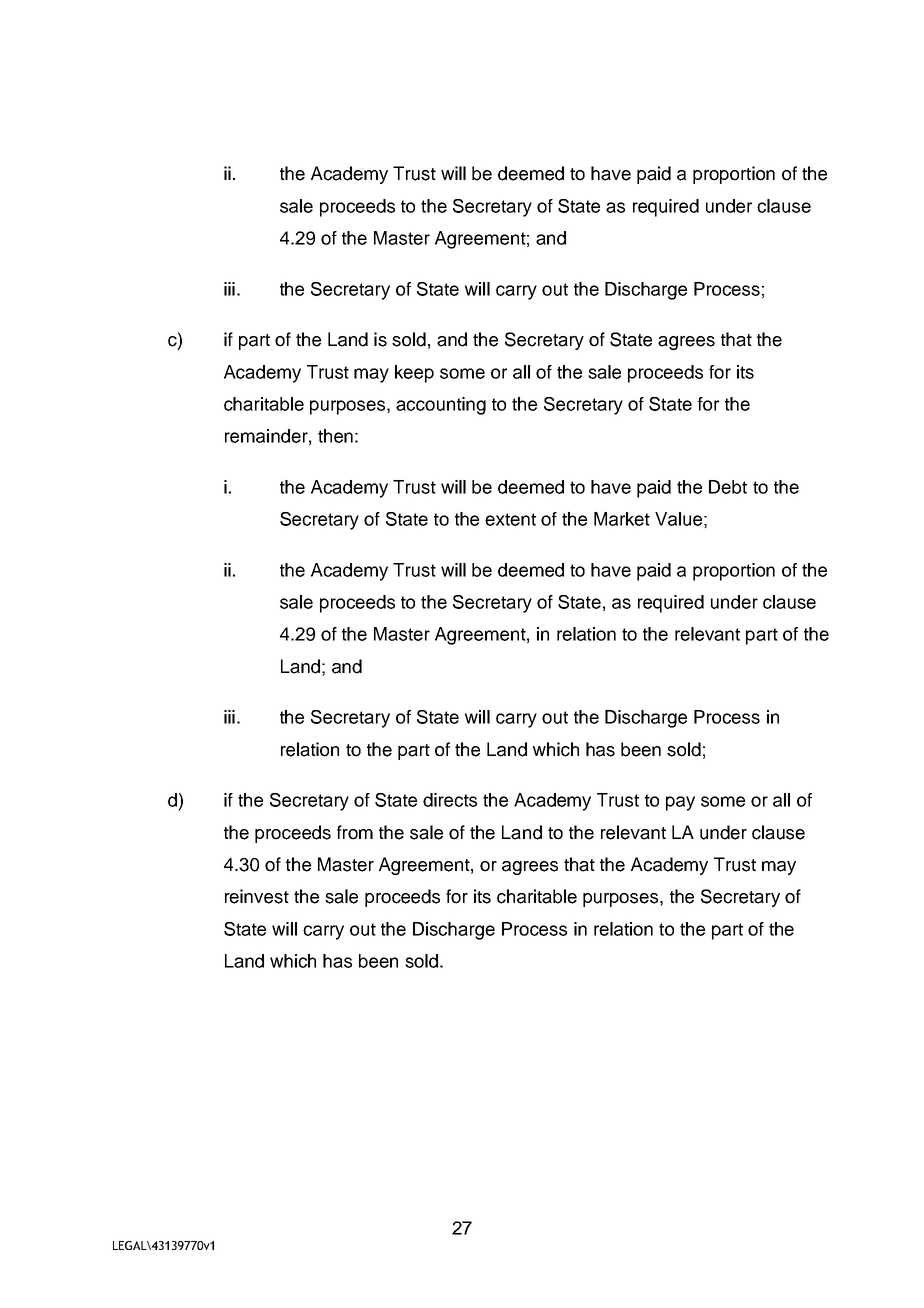 This screenshot has width=924, height=1308. What do you see at coordinates (257, 896) in the screenshot?
I see `reinvest` at bounding box center [257, 896].
